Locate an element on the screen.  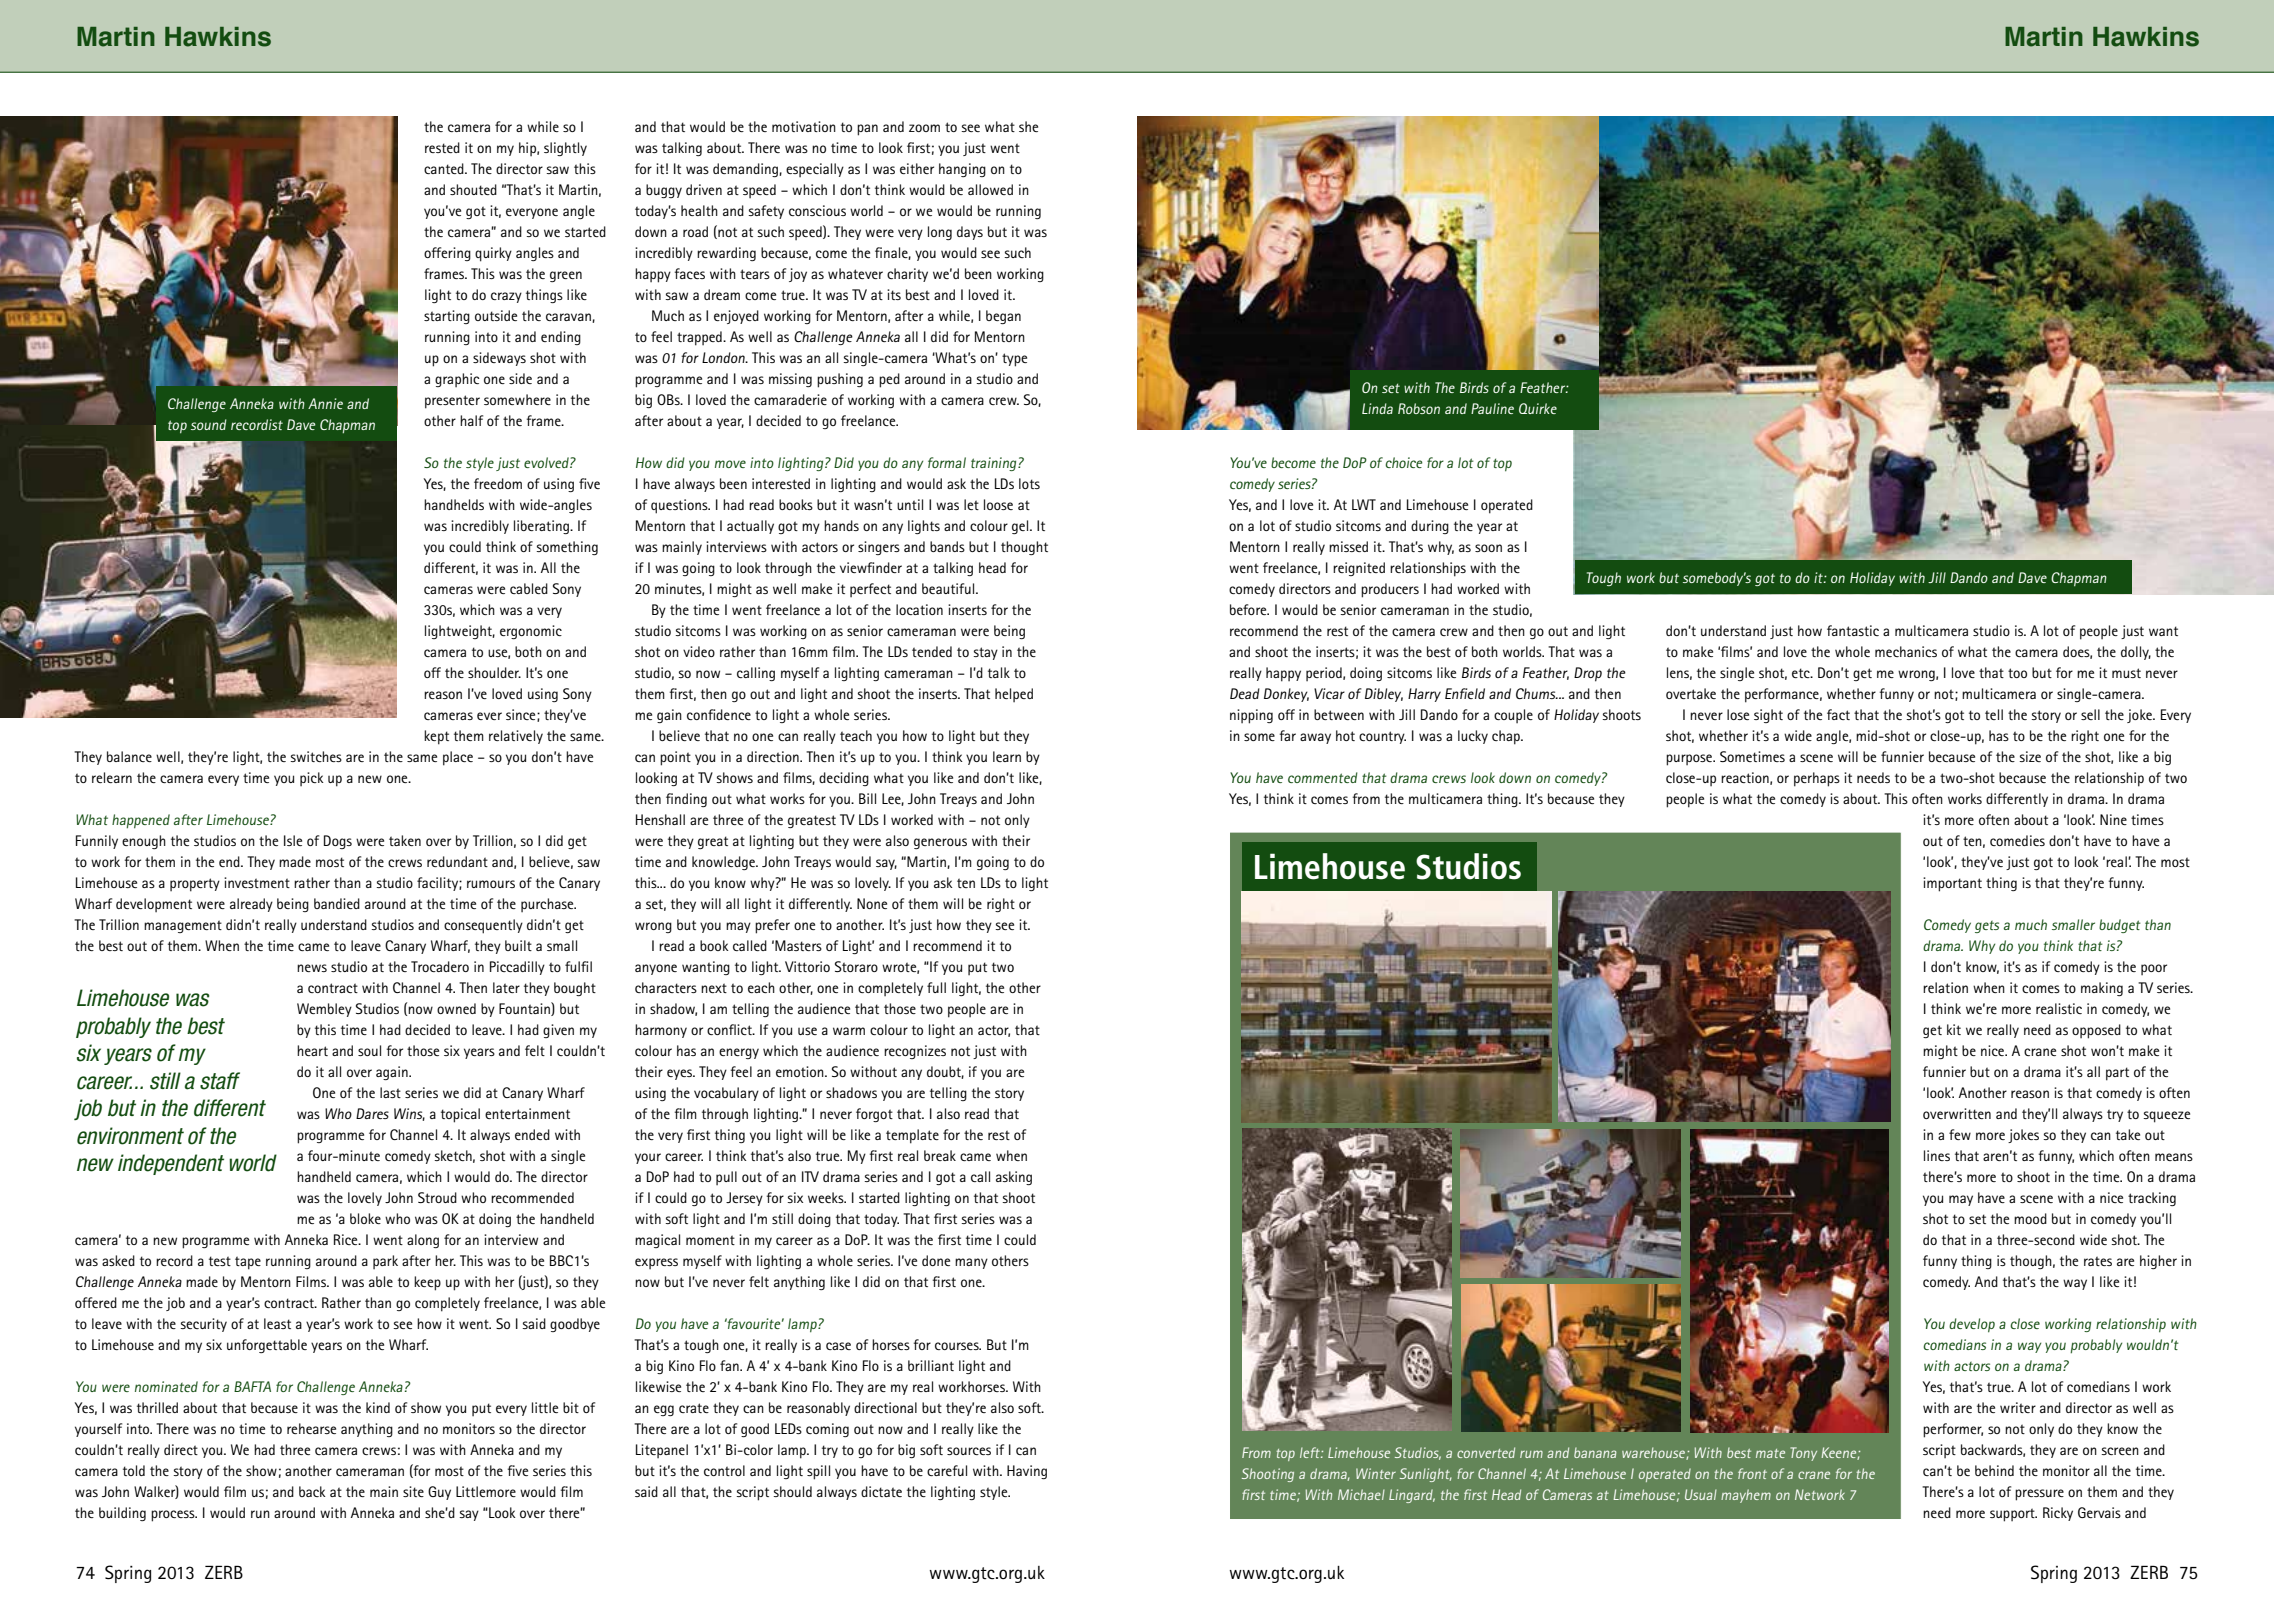
allowed is located at coordinates (990, 189).
